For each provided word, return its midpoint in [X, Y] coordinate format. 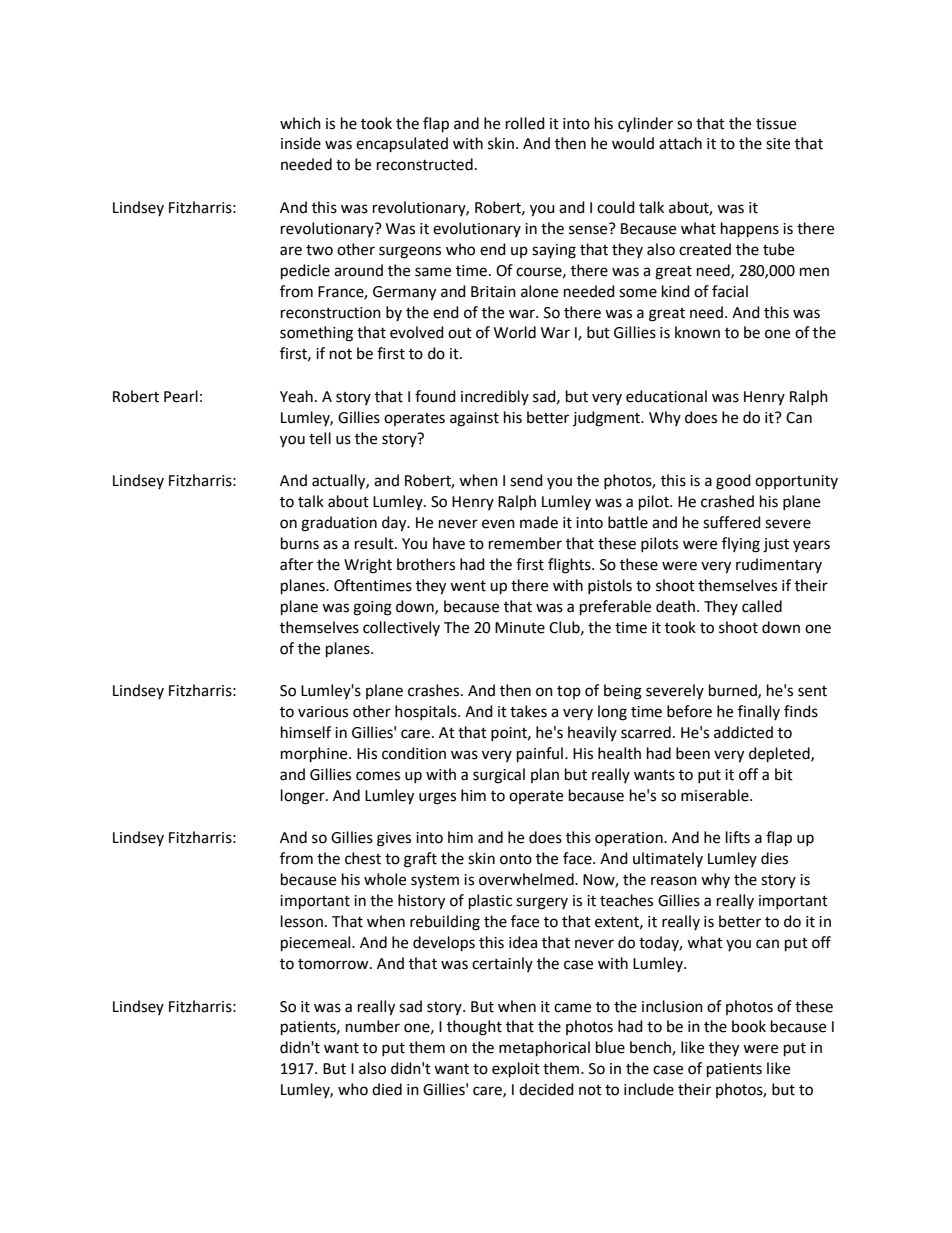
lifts [738, 837]
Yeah [296, 396]
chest [363, 858]
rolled [525, 123]
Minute [520, 628]
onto [516, 859]
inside [301, 143]
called [762, 606]
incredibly [495, 397]
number [373, 1026]
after [296, 564]
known [697, 332]
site [778, 144]
